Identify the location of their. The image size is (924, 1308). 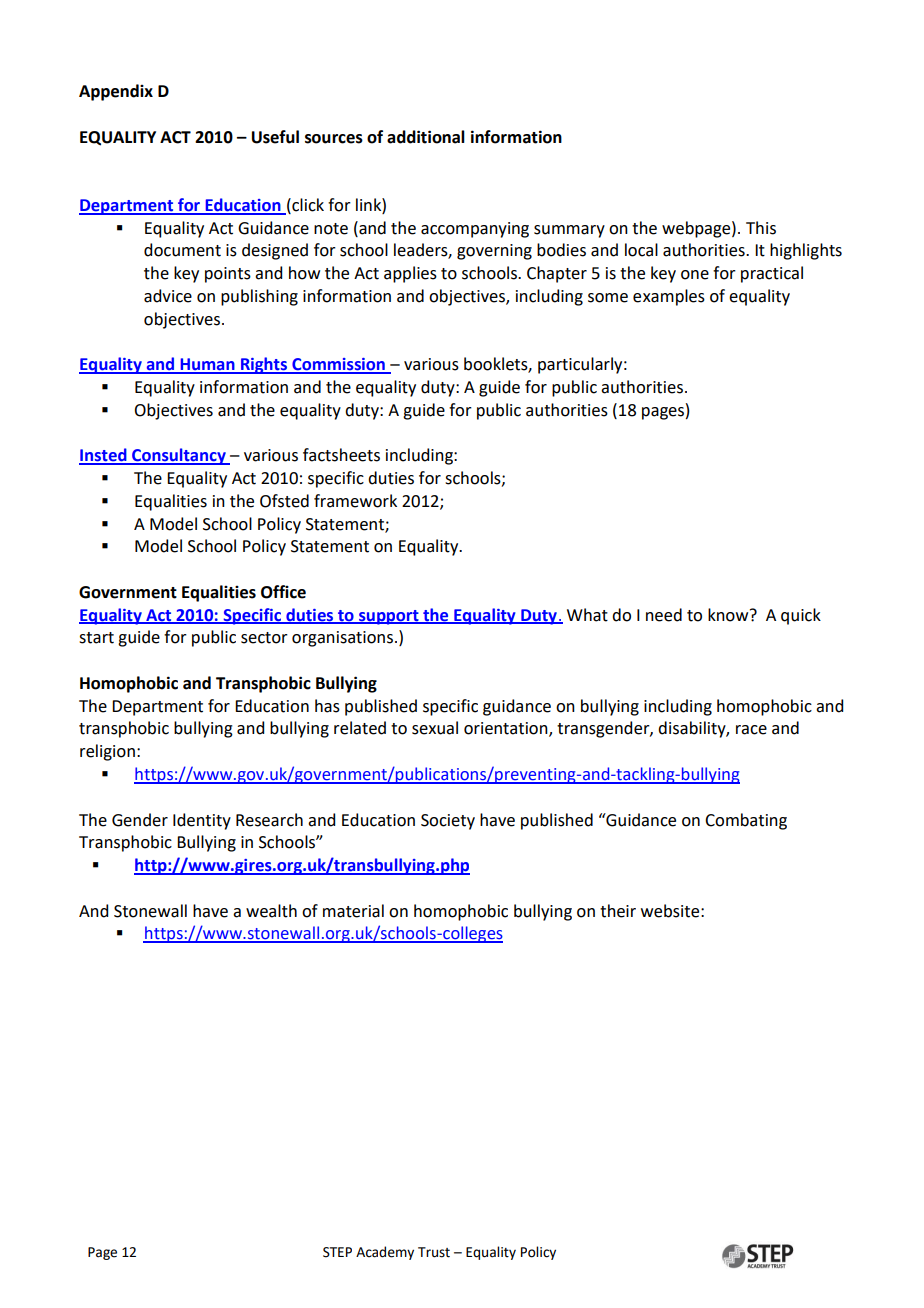
(618, 911).
